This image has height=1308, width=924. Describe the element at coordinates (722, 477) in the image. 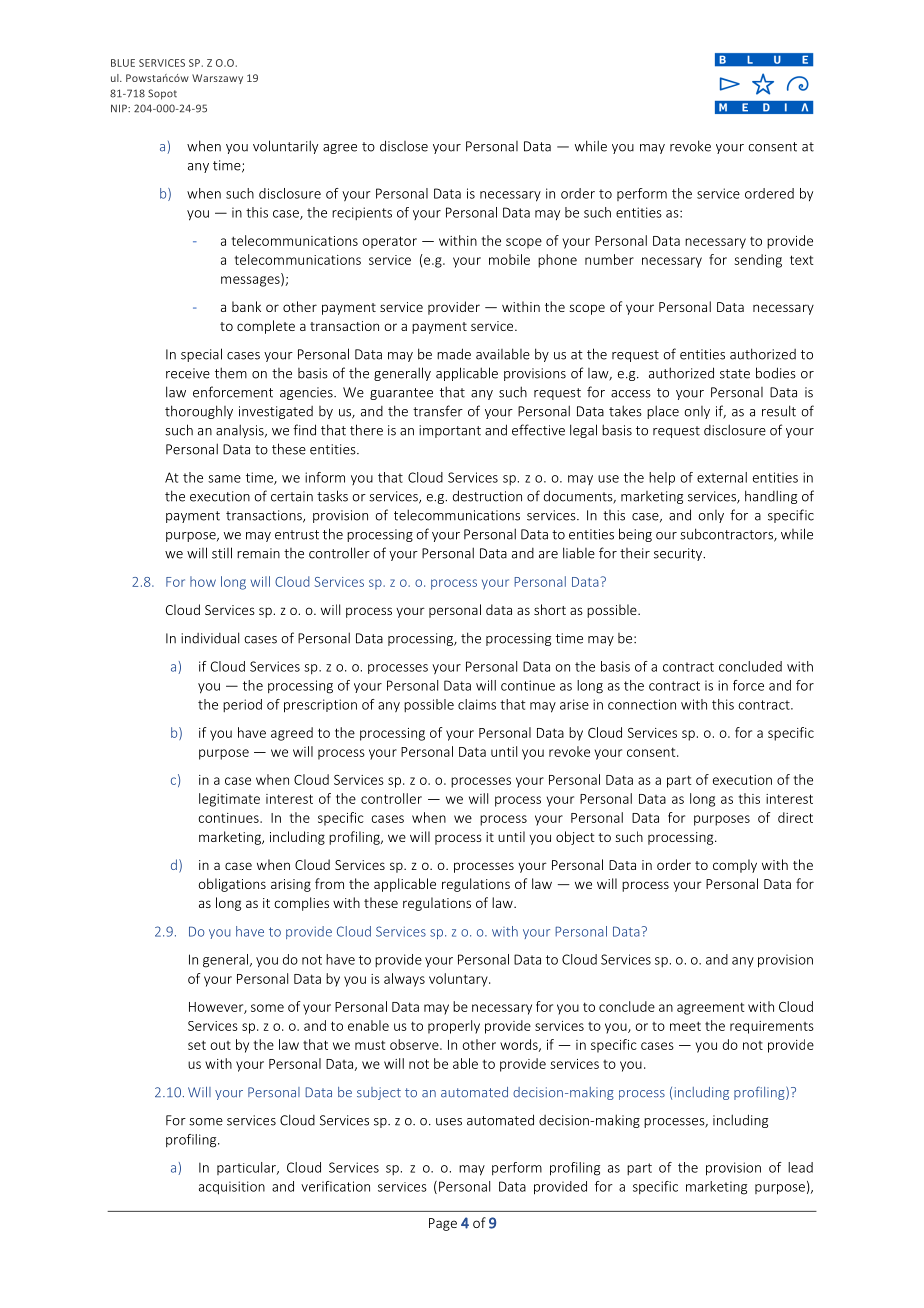

I see `external` at that location.
